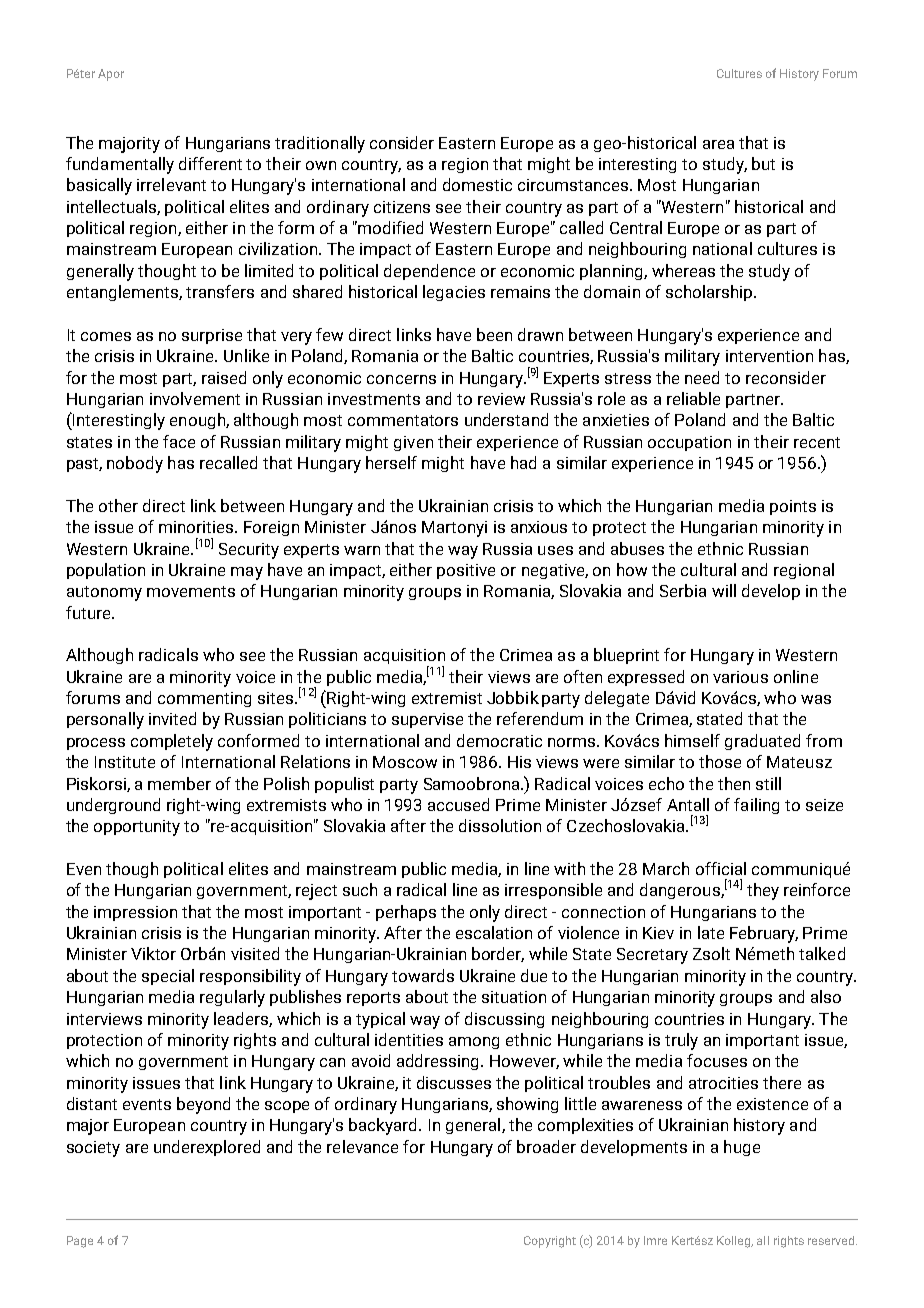  I want to click on face, so click(179, 441).
